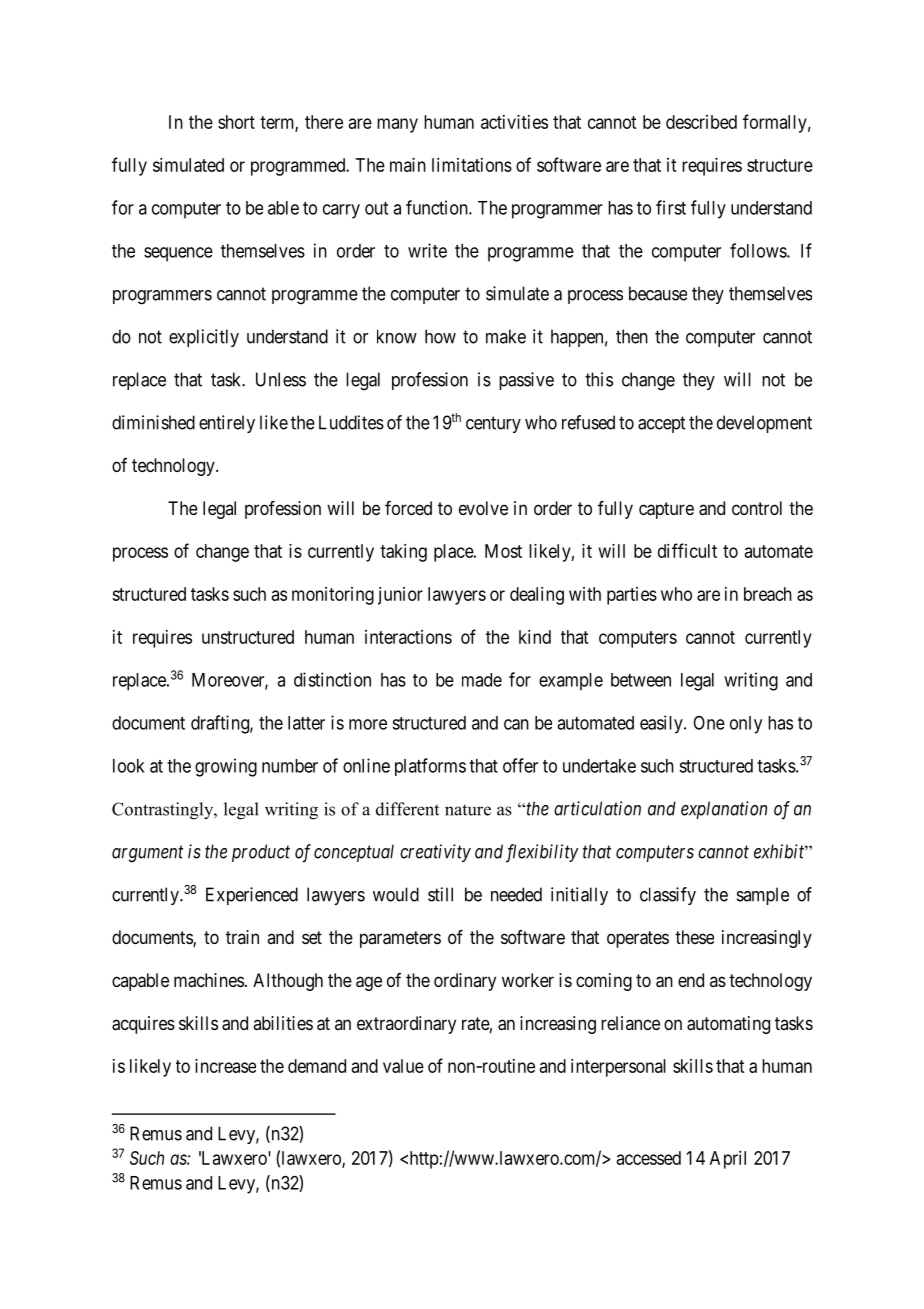 This screenshot has width=924, height=1309. Describe the element at coordinates (204, 338) in the screenshot. I see `explicitly` at that location.
